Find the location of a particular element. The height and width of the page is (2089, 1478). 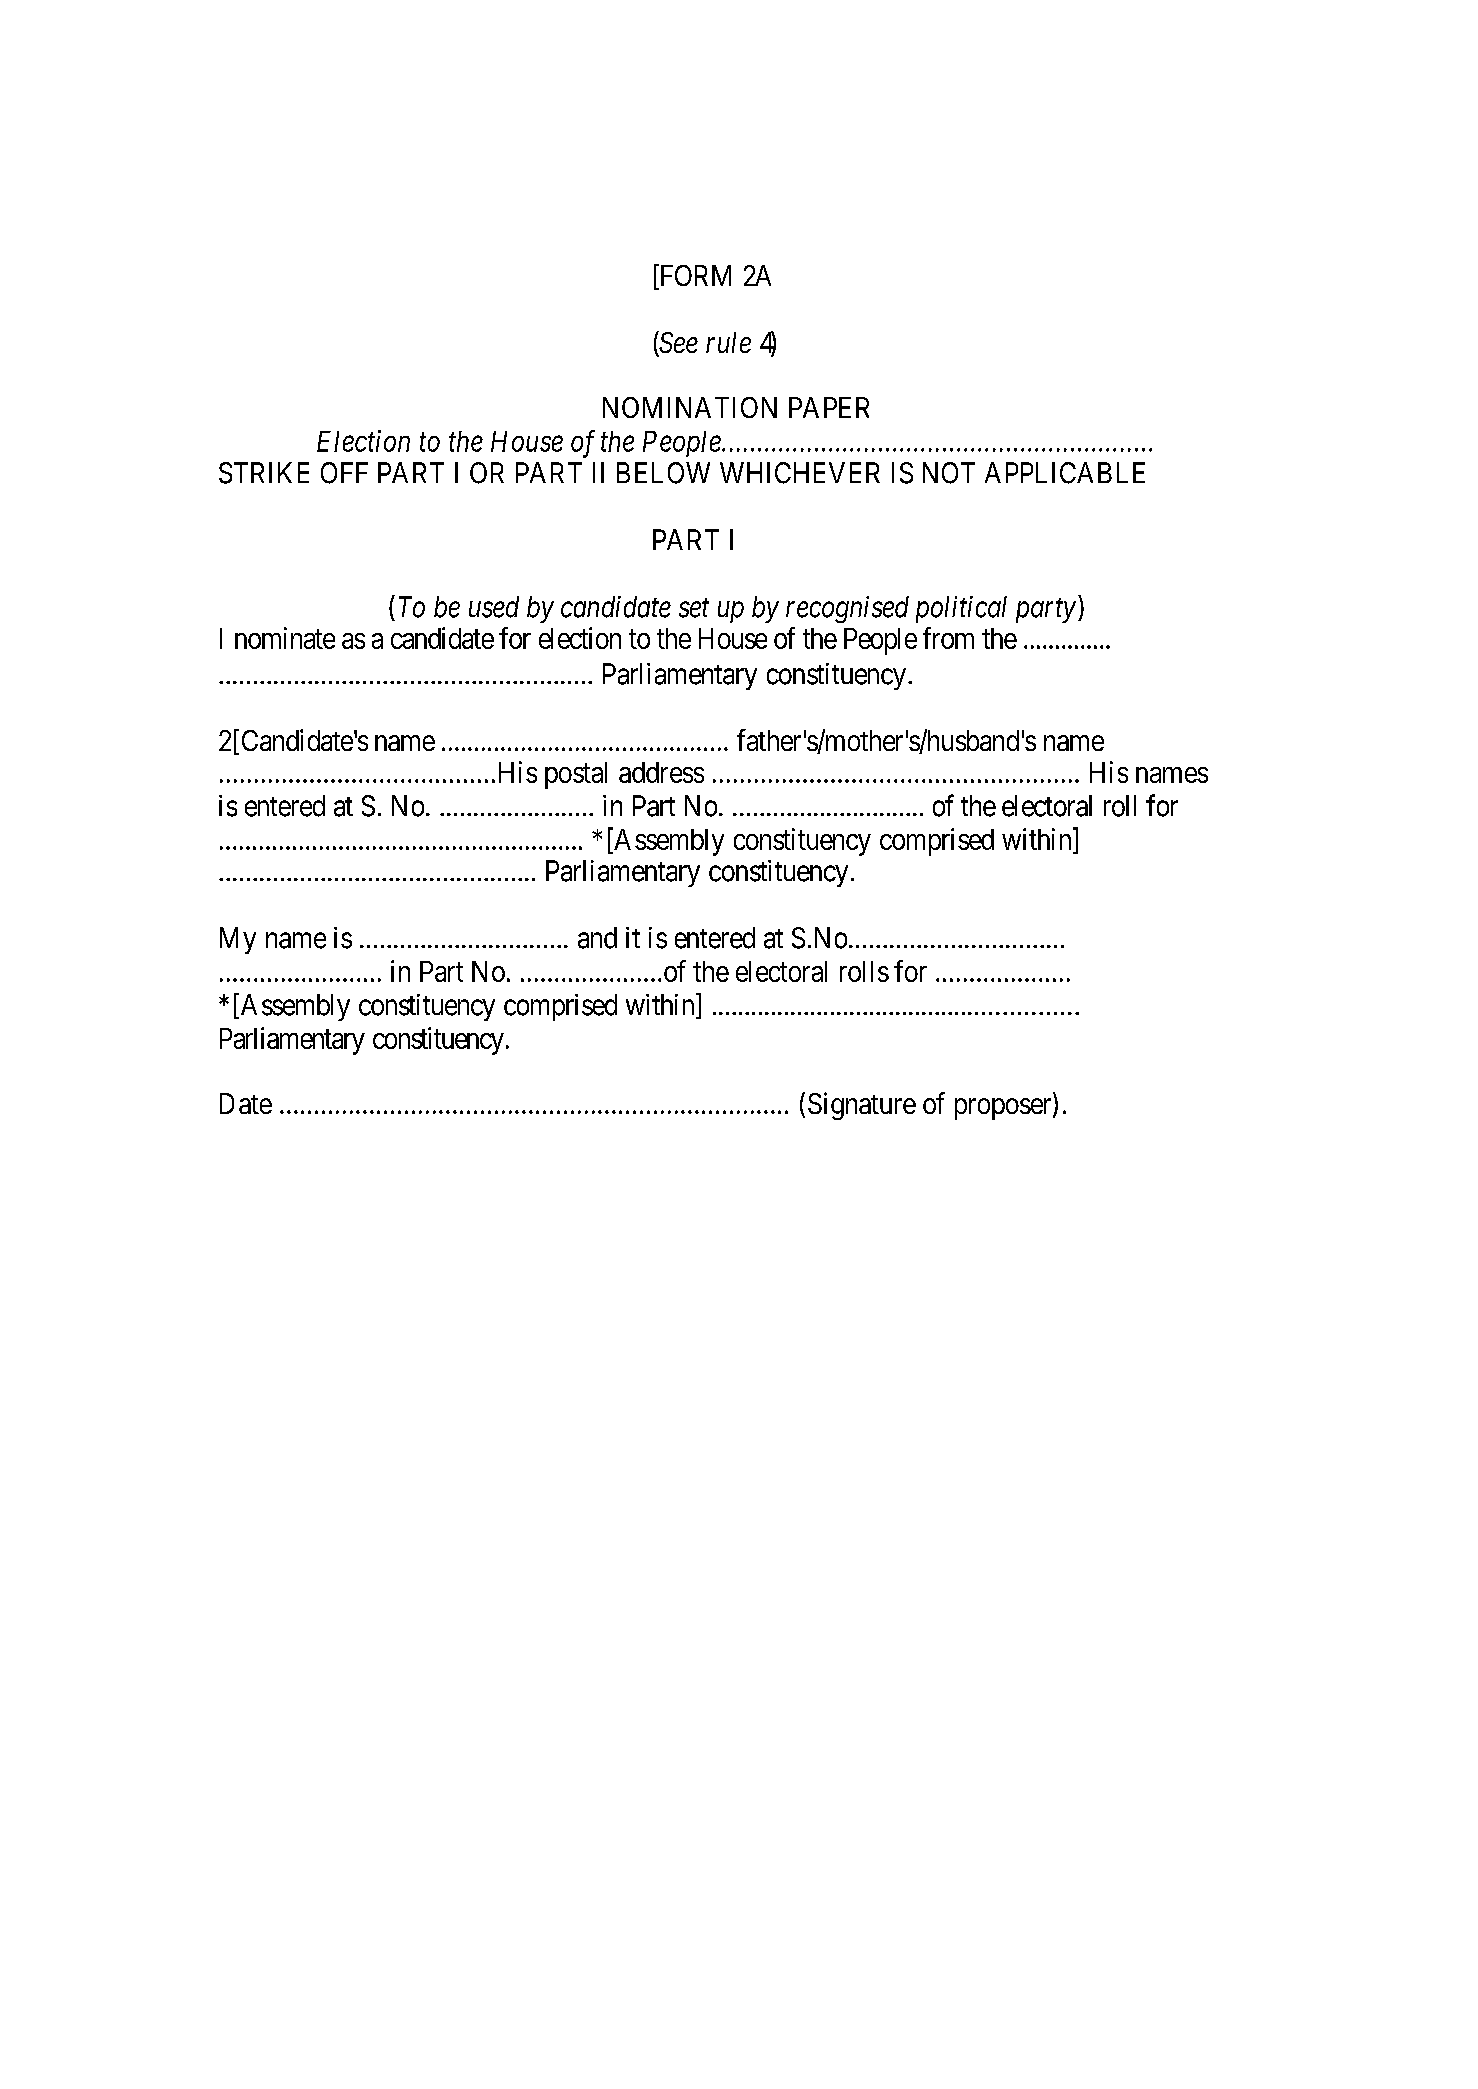

address is located at coordinates (661, 772).
